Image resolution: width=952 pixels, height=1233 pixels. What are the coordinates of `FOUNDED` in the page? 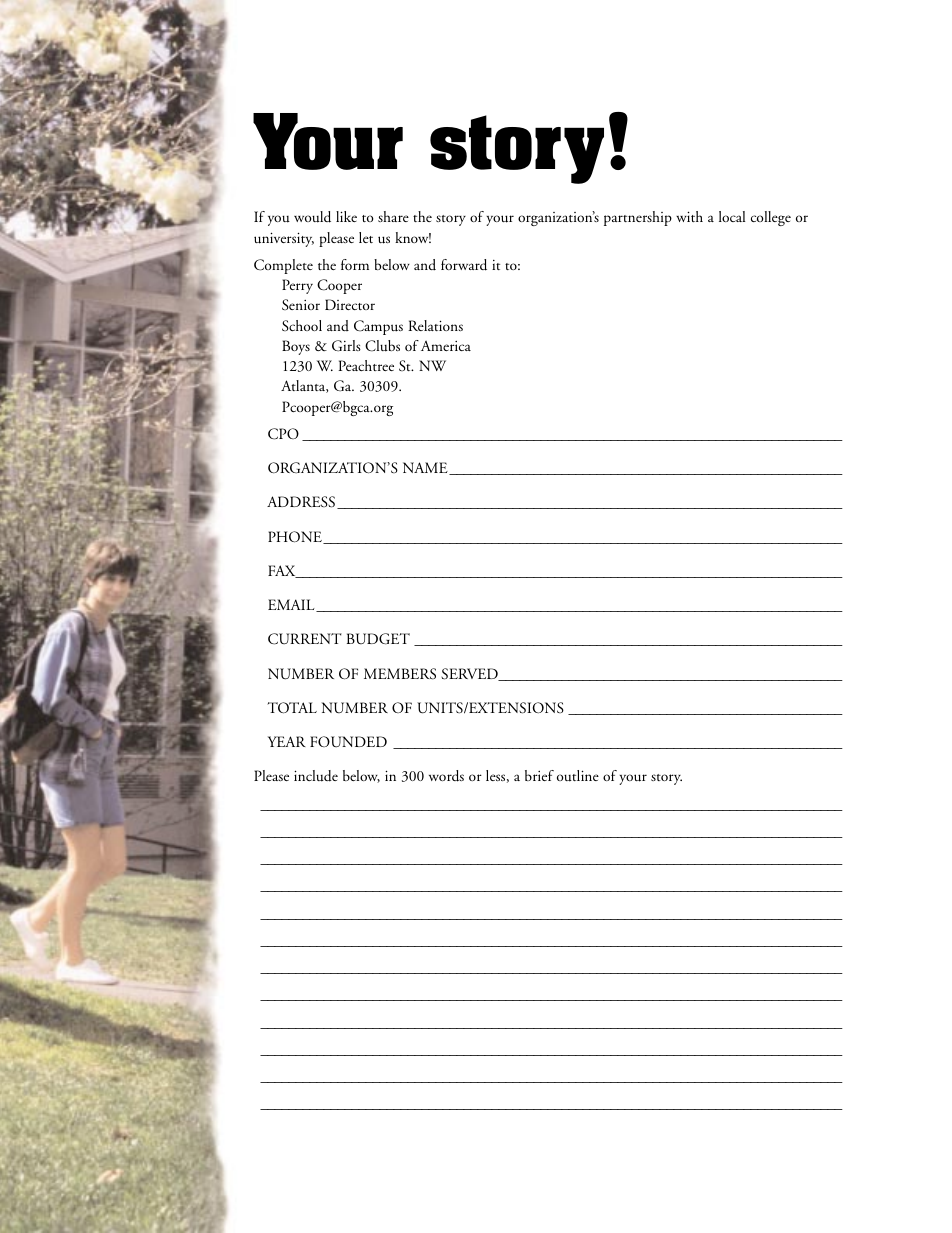 It's located at (348, 742).
